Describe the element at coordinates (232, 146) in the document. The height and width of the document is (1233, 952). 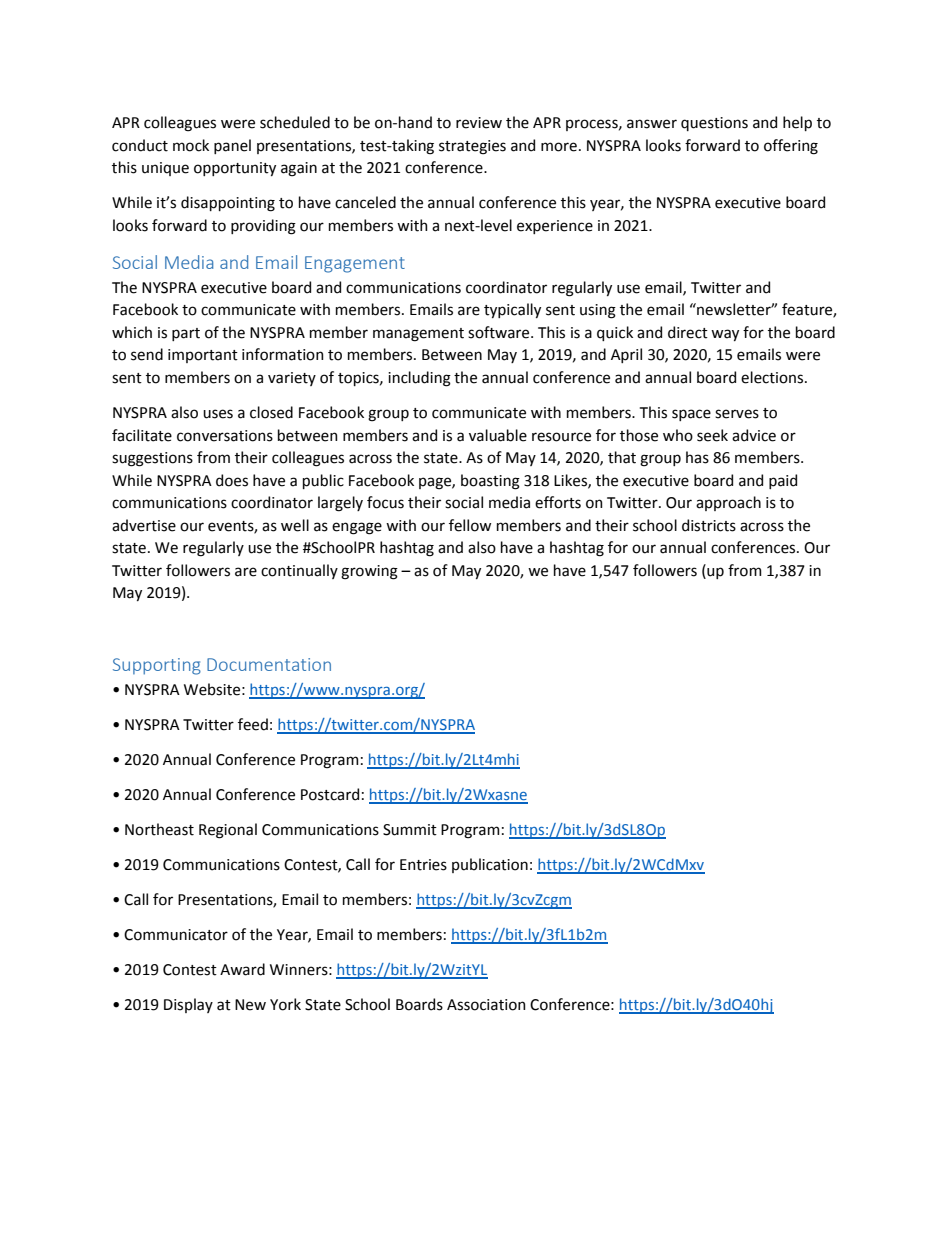
I see `panel` at that location.
